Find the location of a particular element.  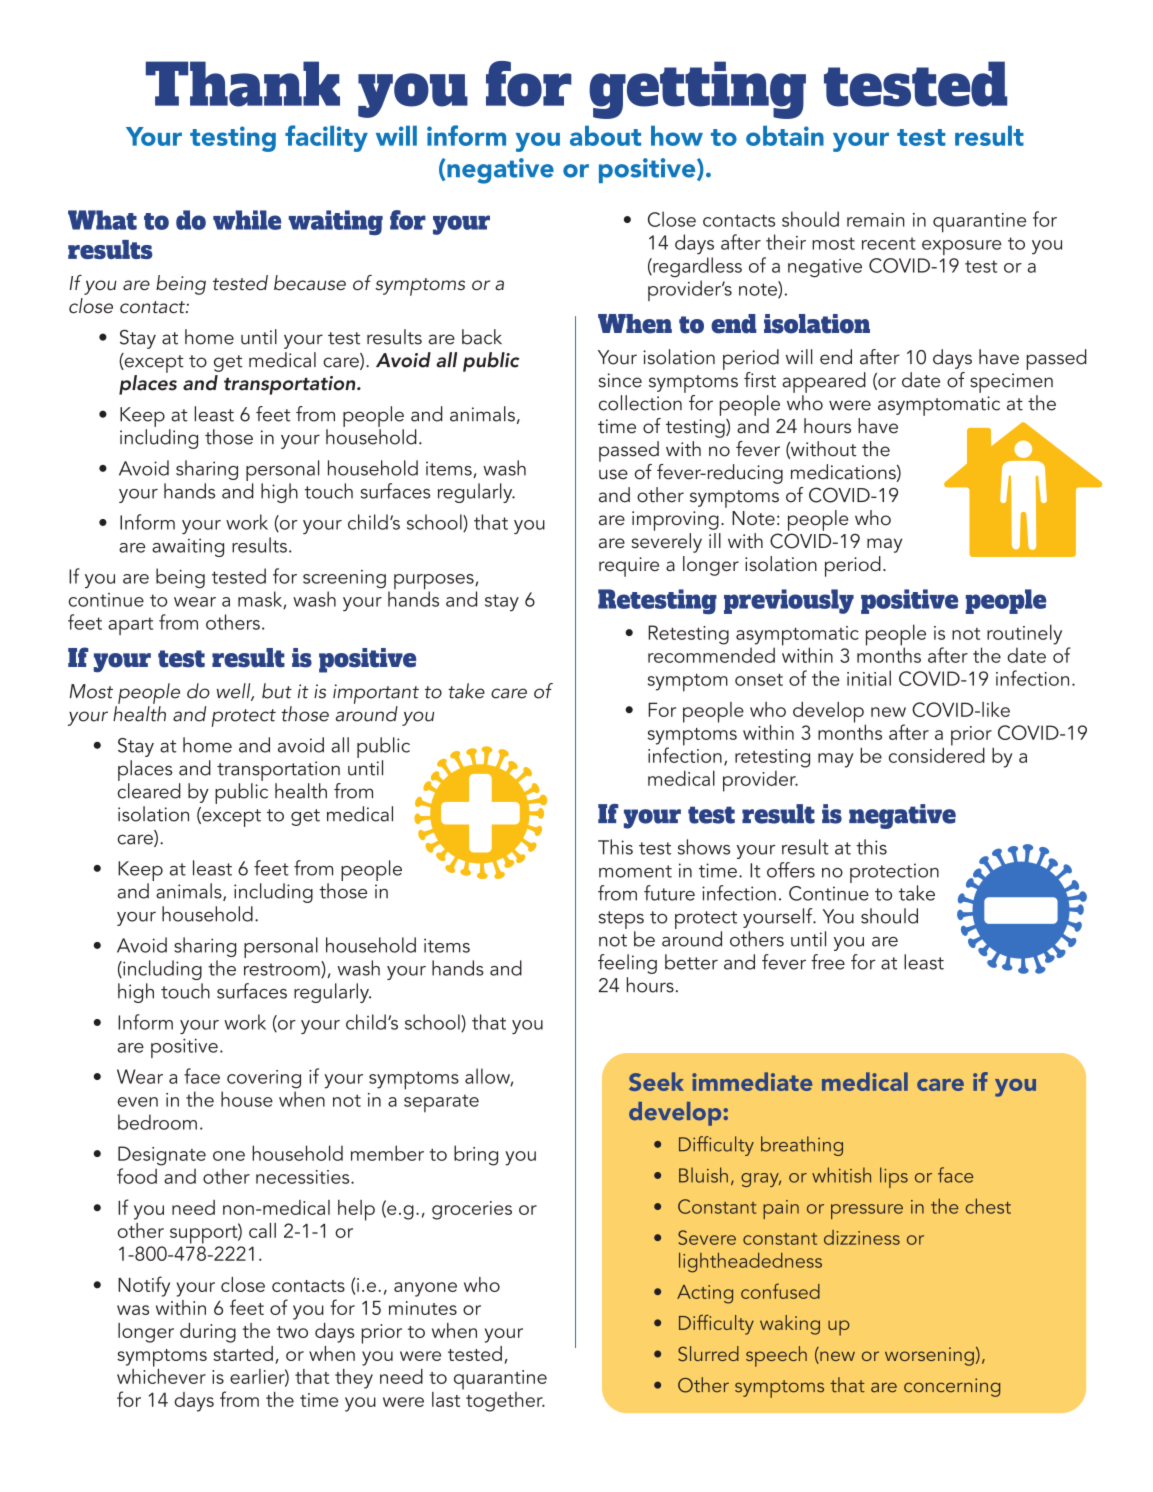

require is located at coordinates (629, 567).
